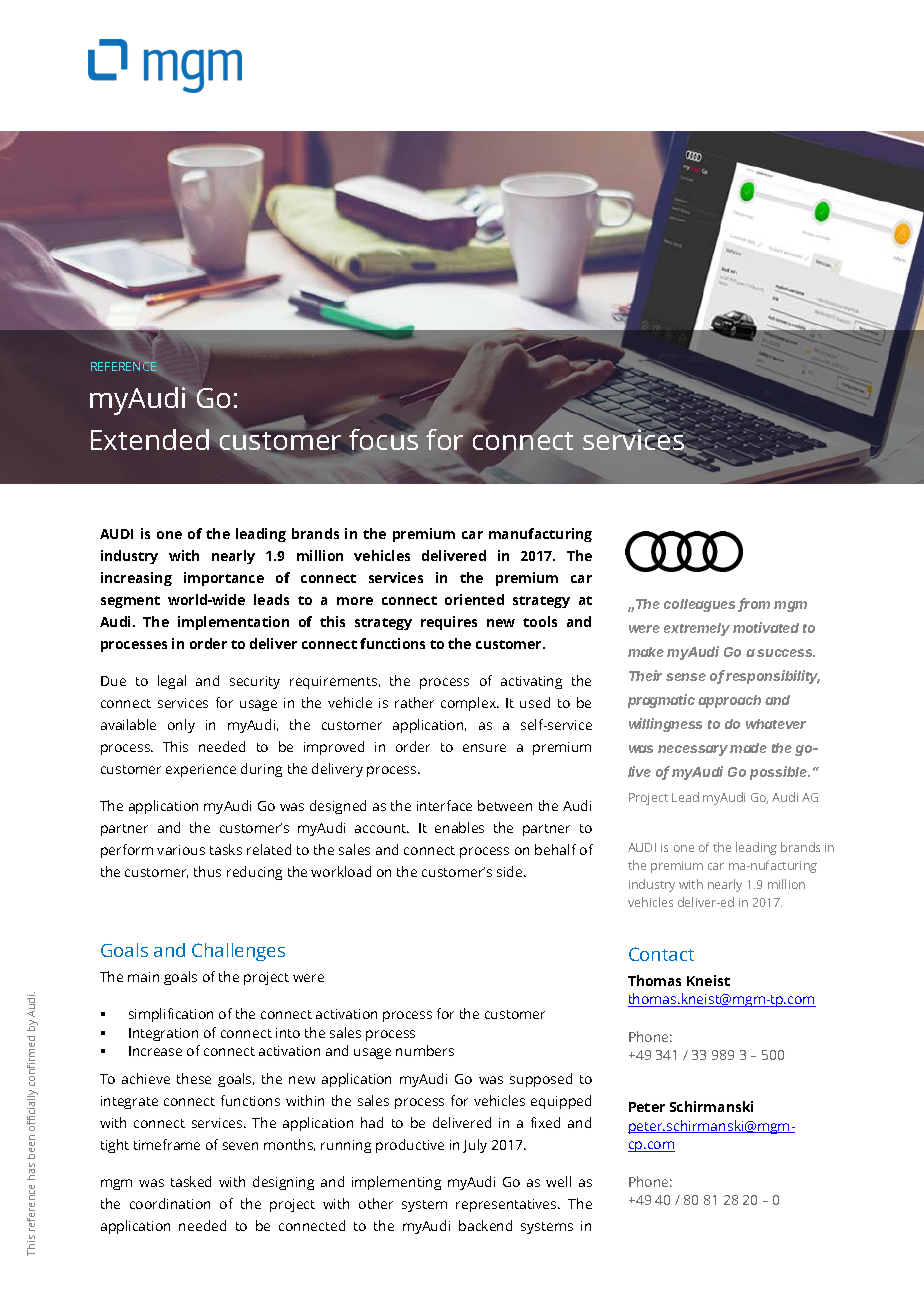 The width and height of the image is (924, 1308). Describe the element at coordinates (661, 954) in the image. I see `Contact` at that location.
